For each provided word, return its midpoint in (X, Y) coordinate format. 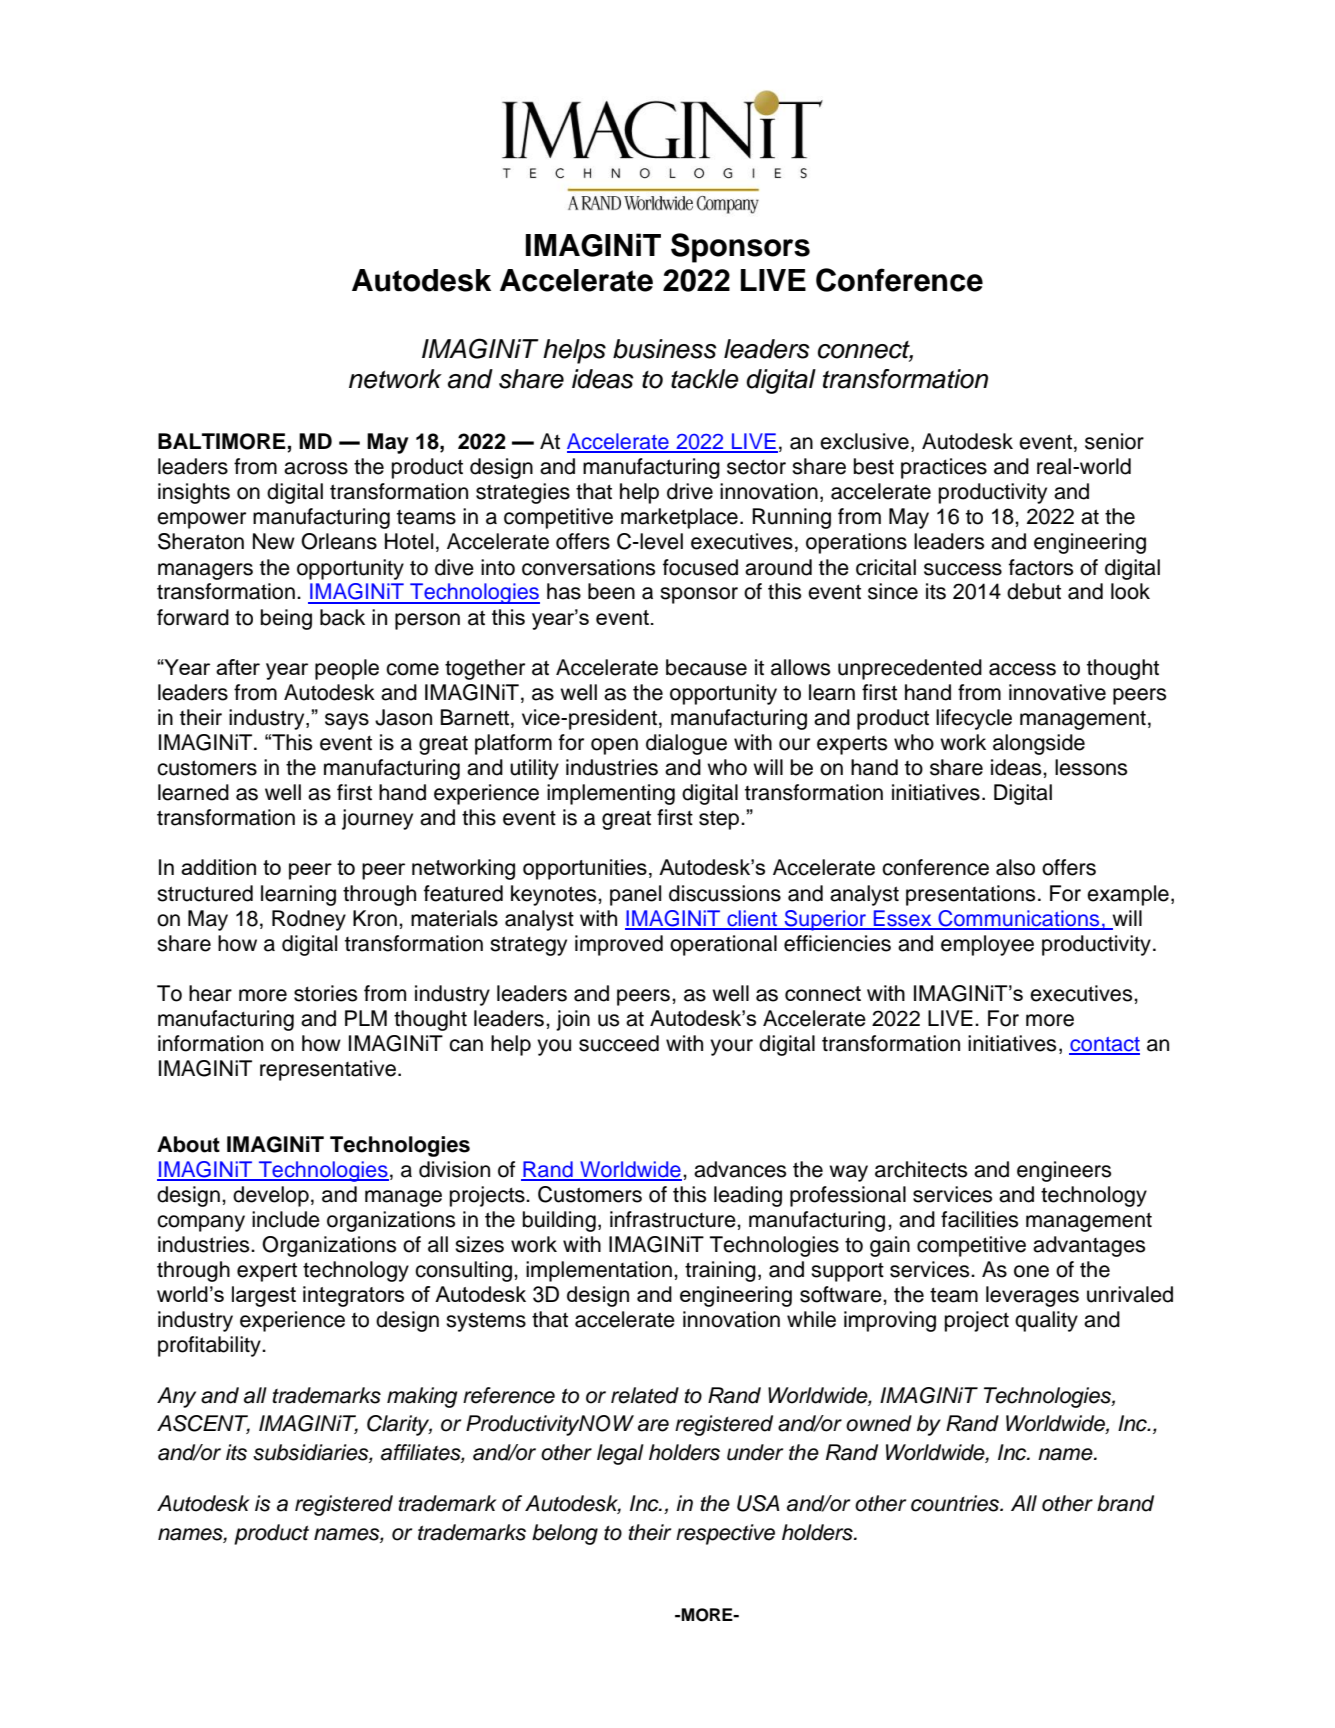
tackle (705, 379)
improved (619, 945)
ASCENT (203, 1424)
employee (987, 945)
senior (1114, 441)
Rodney (309, 920)
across (316, 468)
